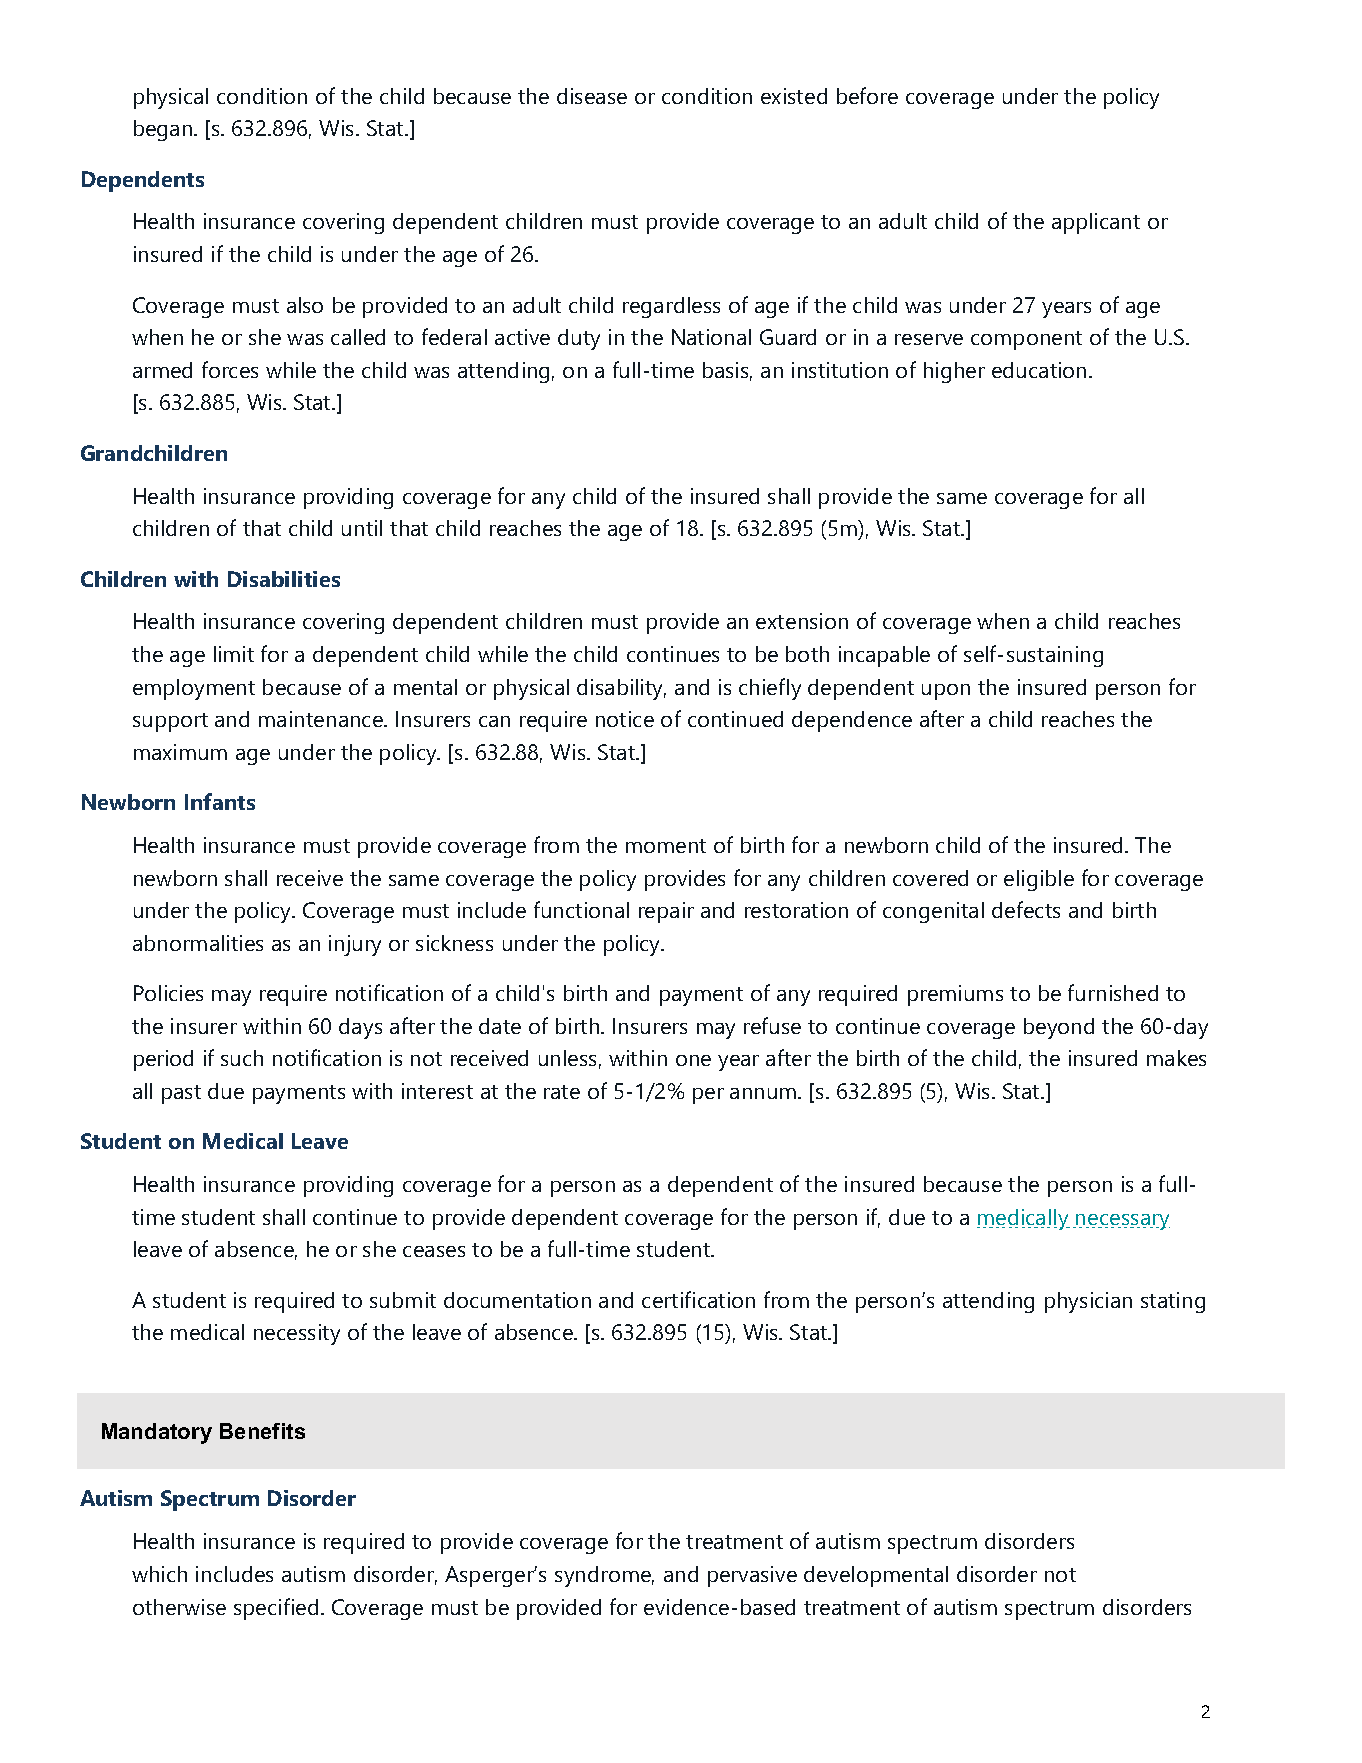  Describe the element at coordinates (604, 1576) in the page. I see `syndrome` at that location.
